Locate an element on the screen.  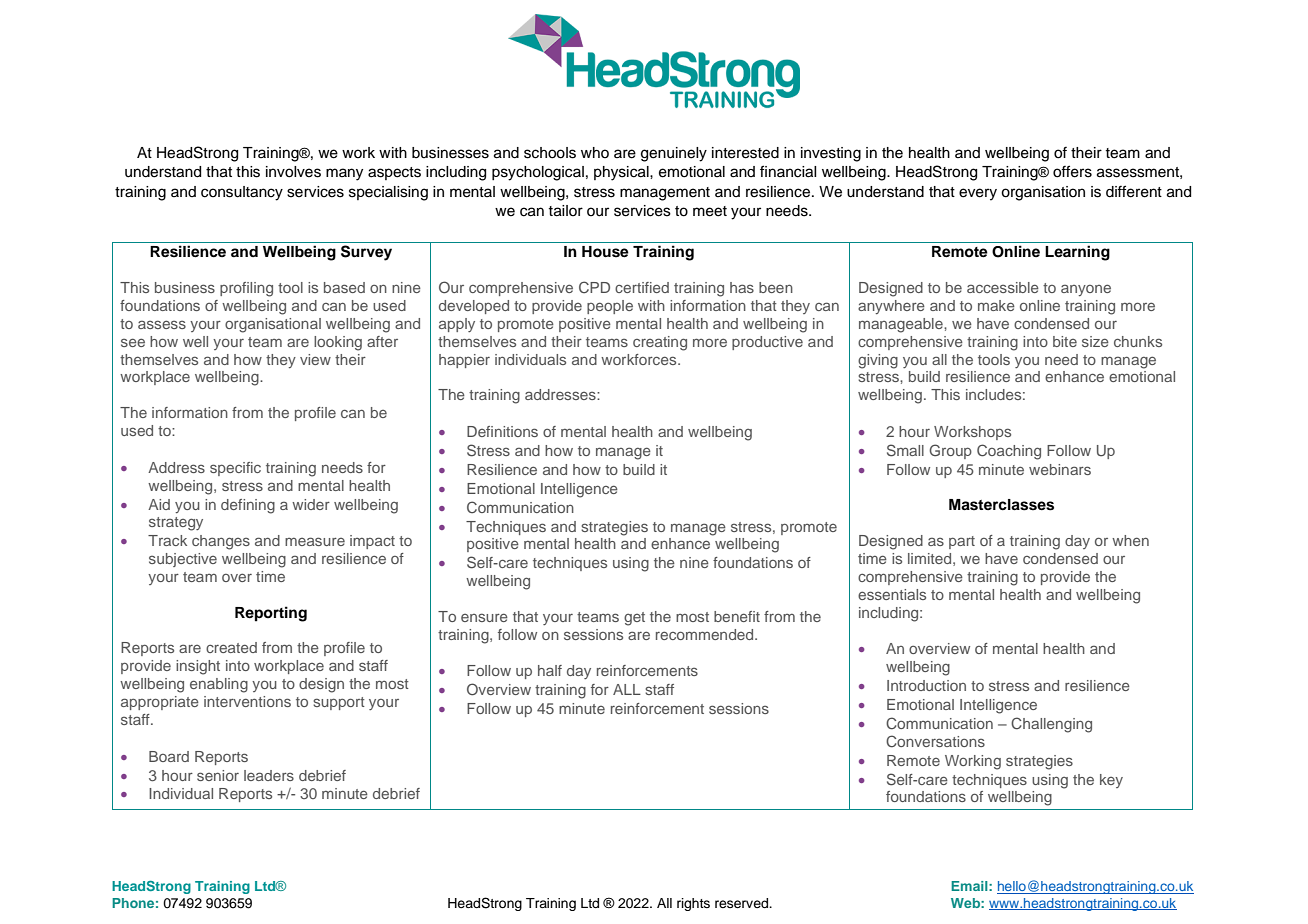
looking is located at coordinates (338, 343).
